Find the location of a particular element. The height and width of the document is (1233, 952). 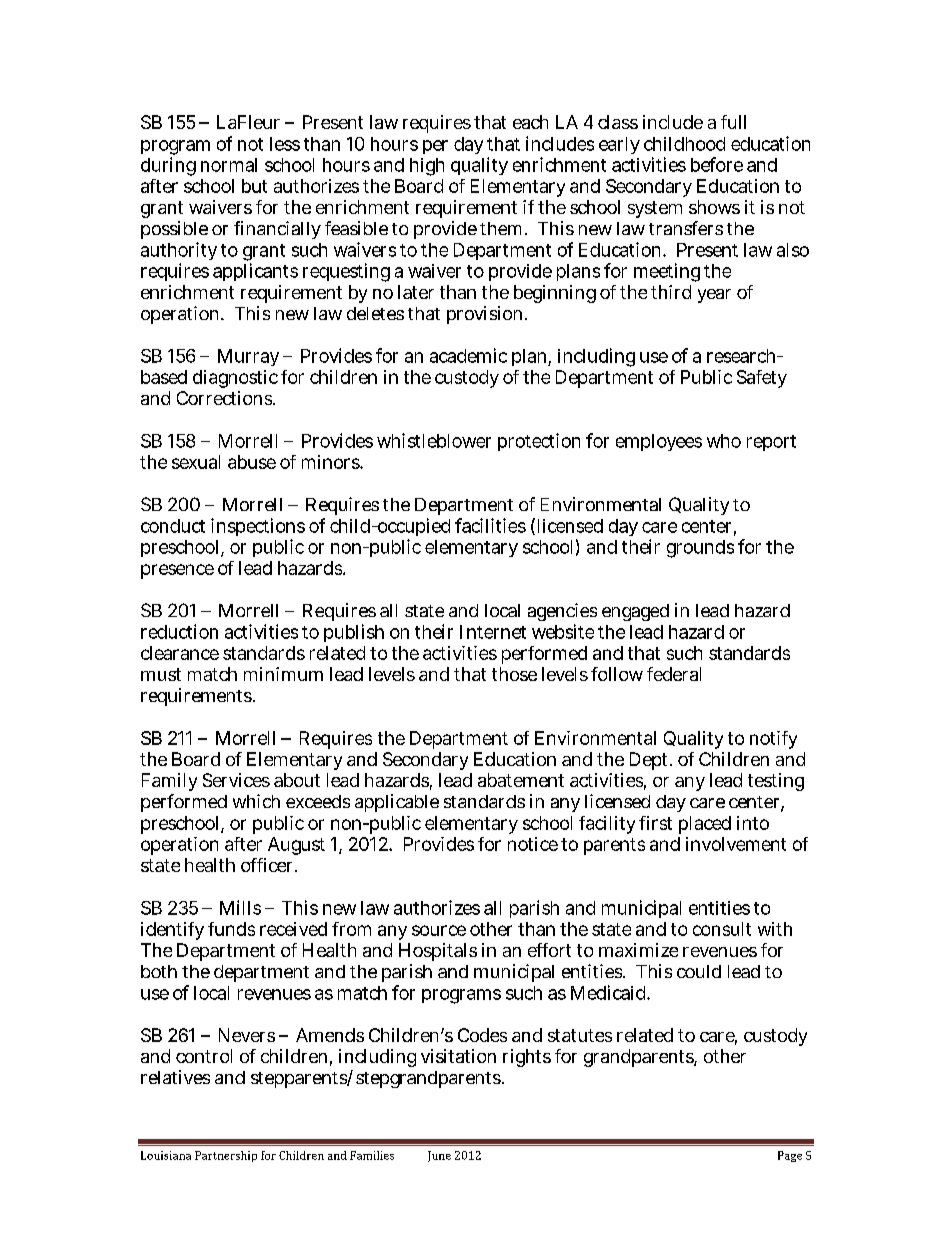

abatement is located at coordinates (521, 780).
